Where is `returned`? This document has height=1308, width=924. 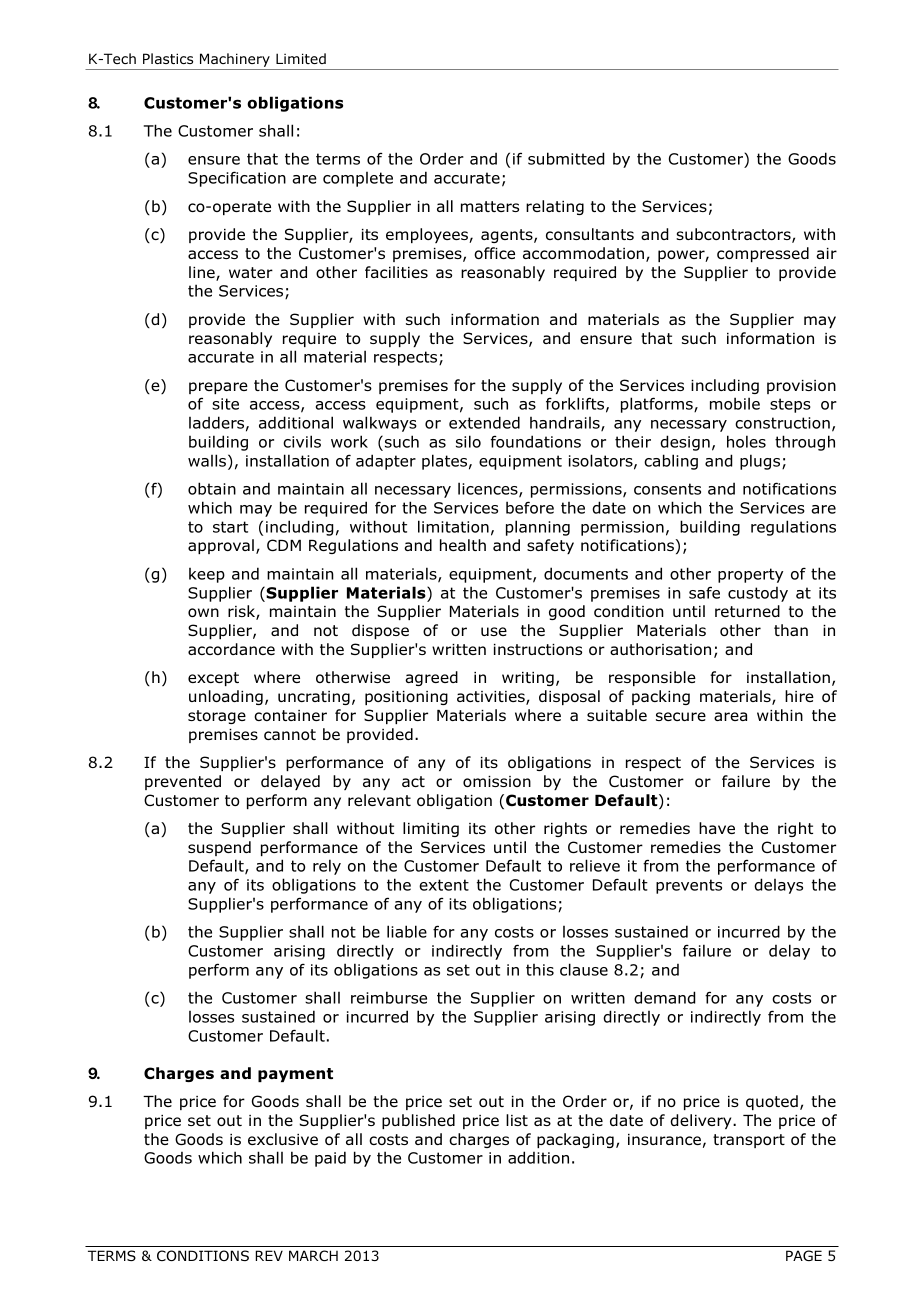
returned is located at coordinates (747, 611).
